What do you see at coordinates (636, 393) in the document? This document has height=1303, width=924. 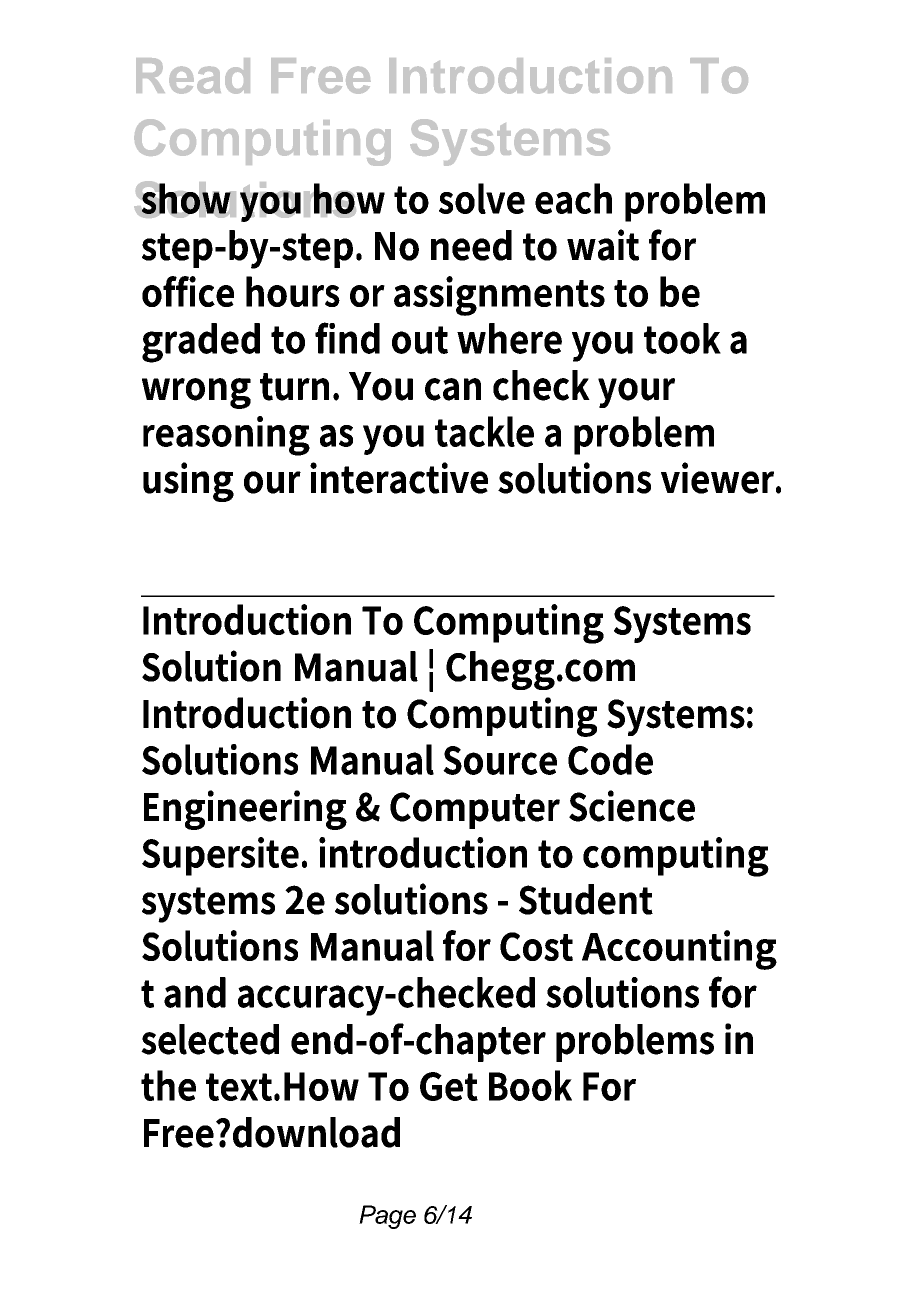 I see `your` at bounding box center [636, 393].
